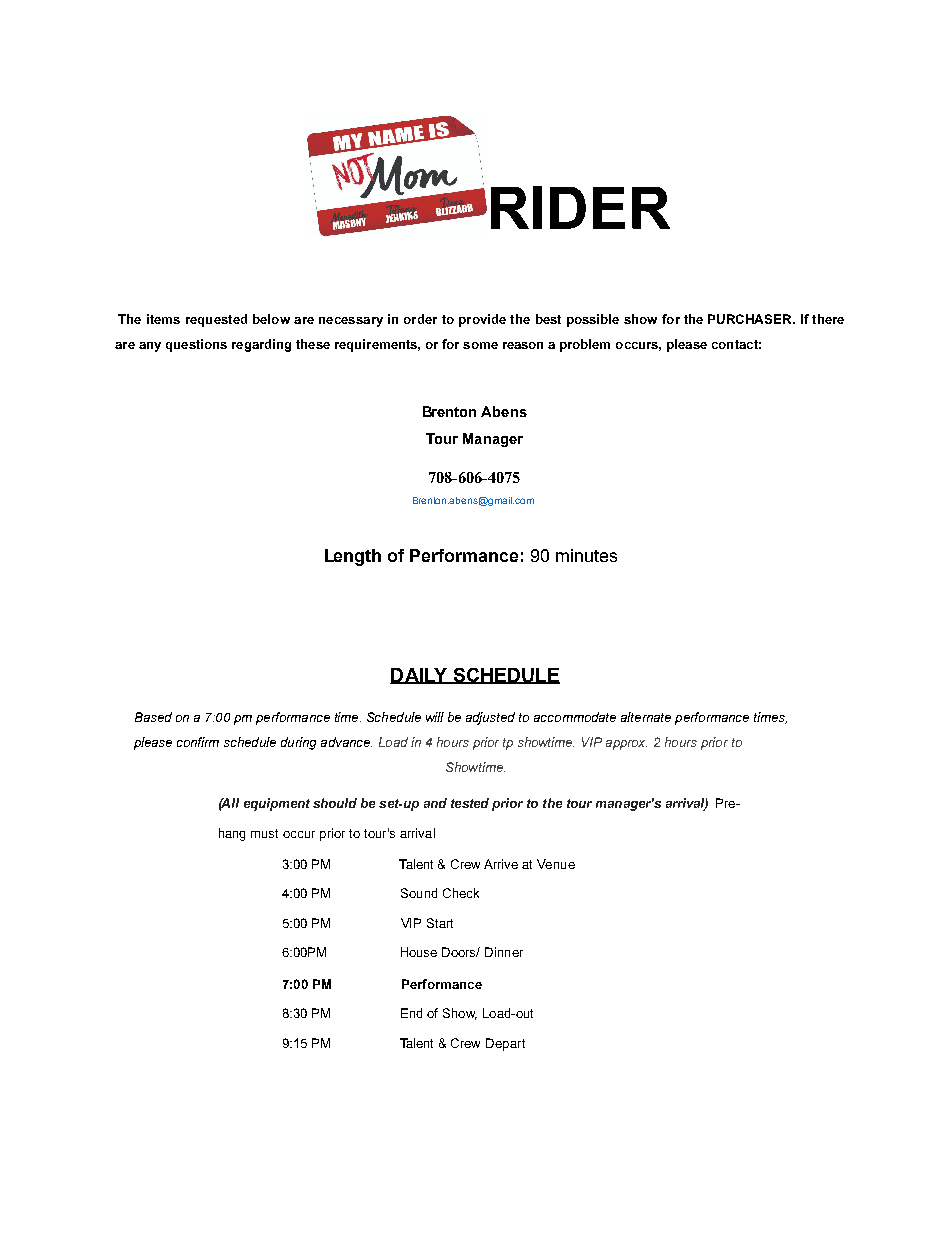 The width and height of the image is (952, 1233). I want to click on RIDER, so click(580, 207).
